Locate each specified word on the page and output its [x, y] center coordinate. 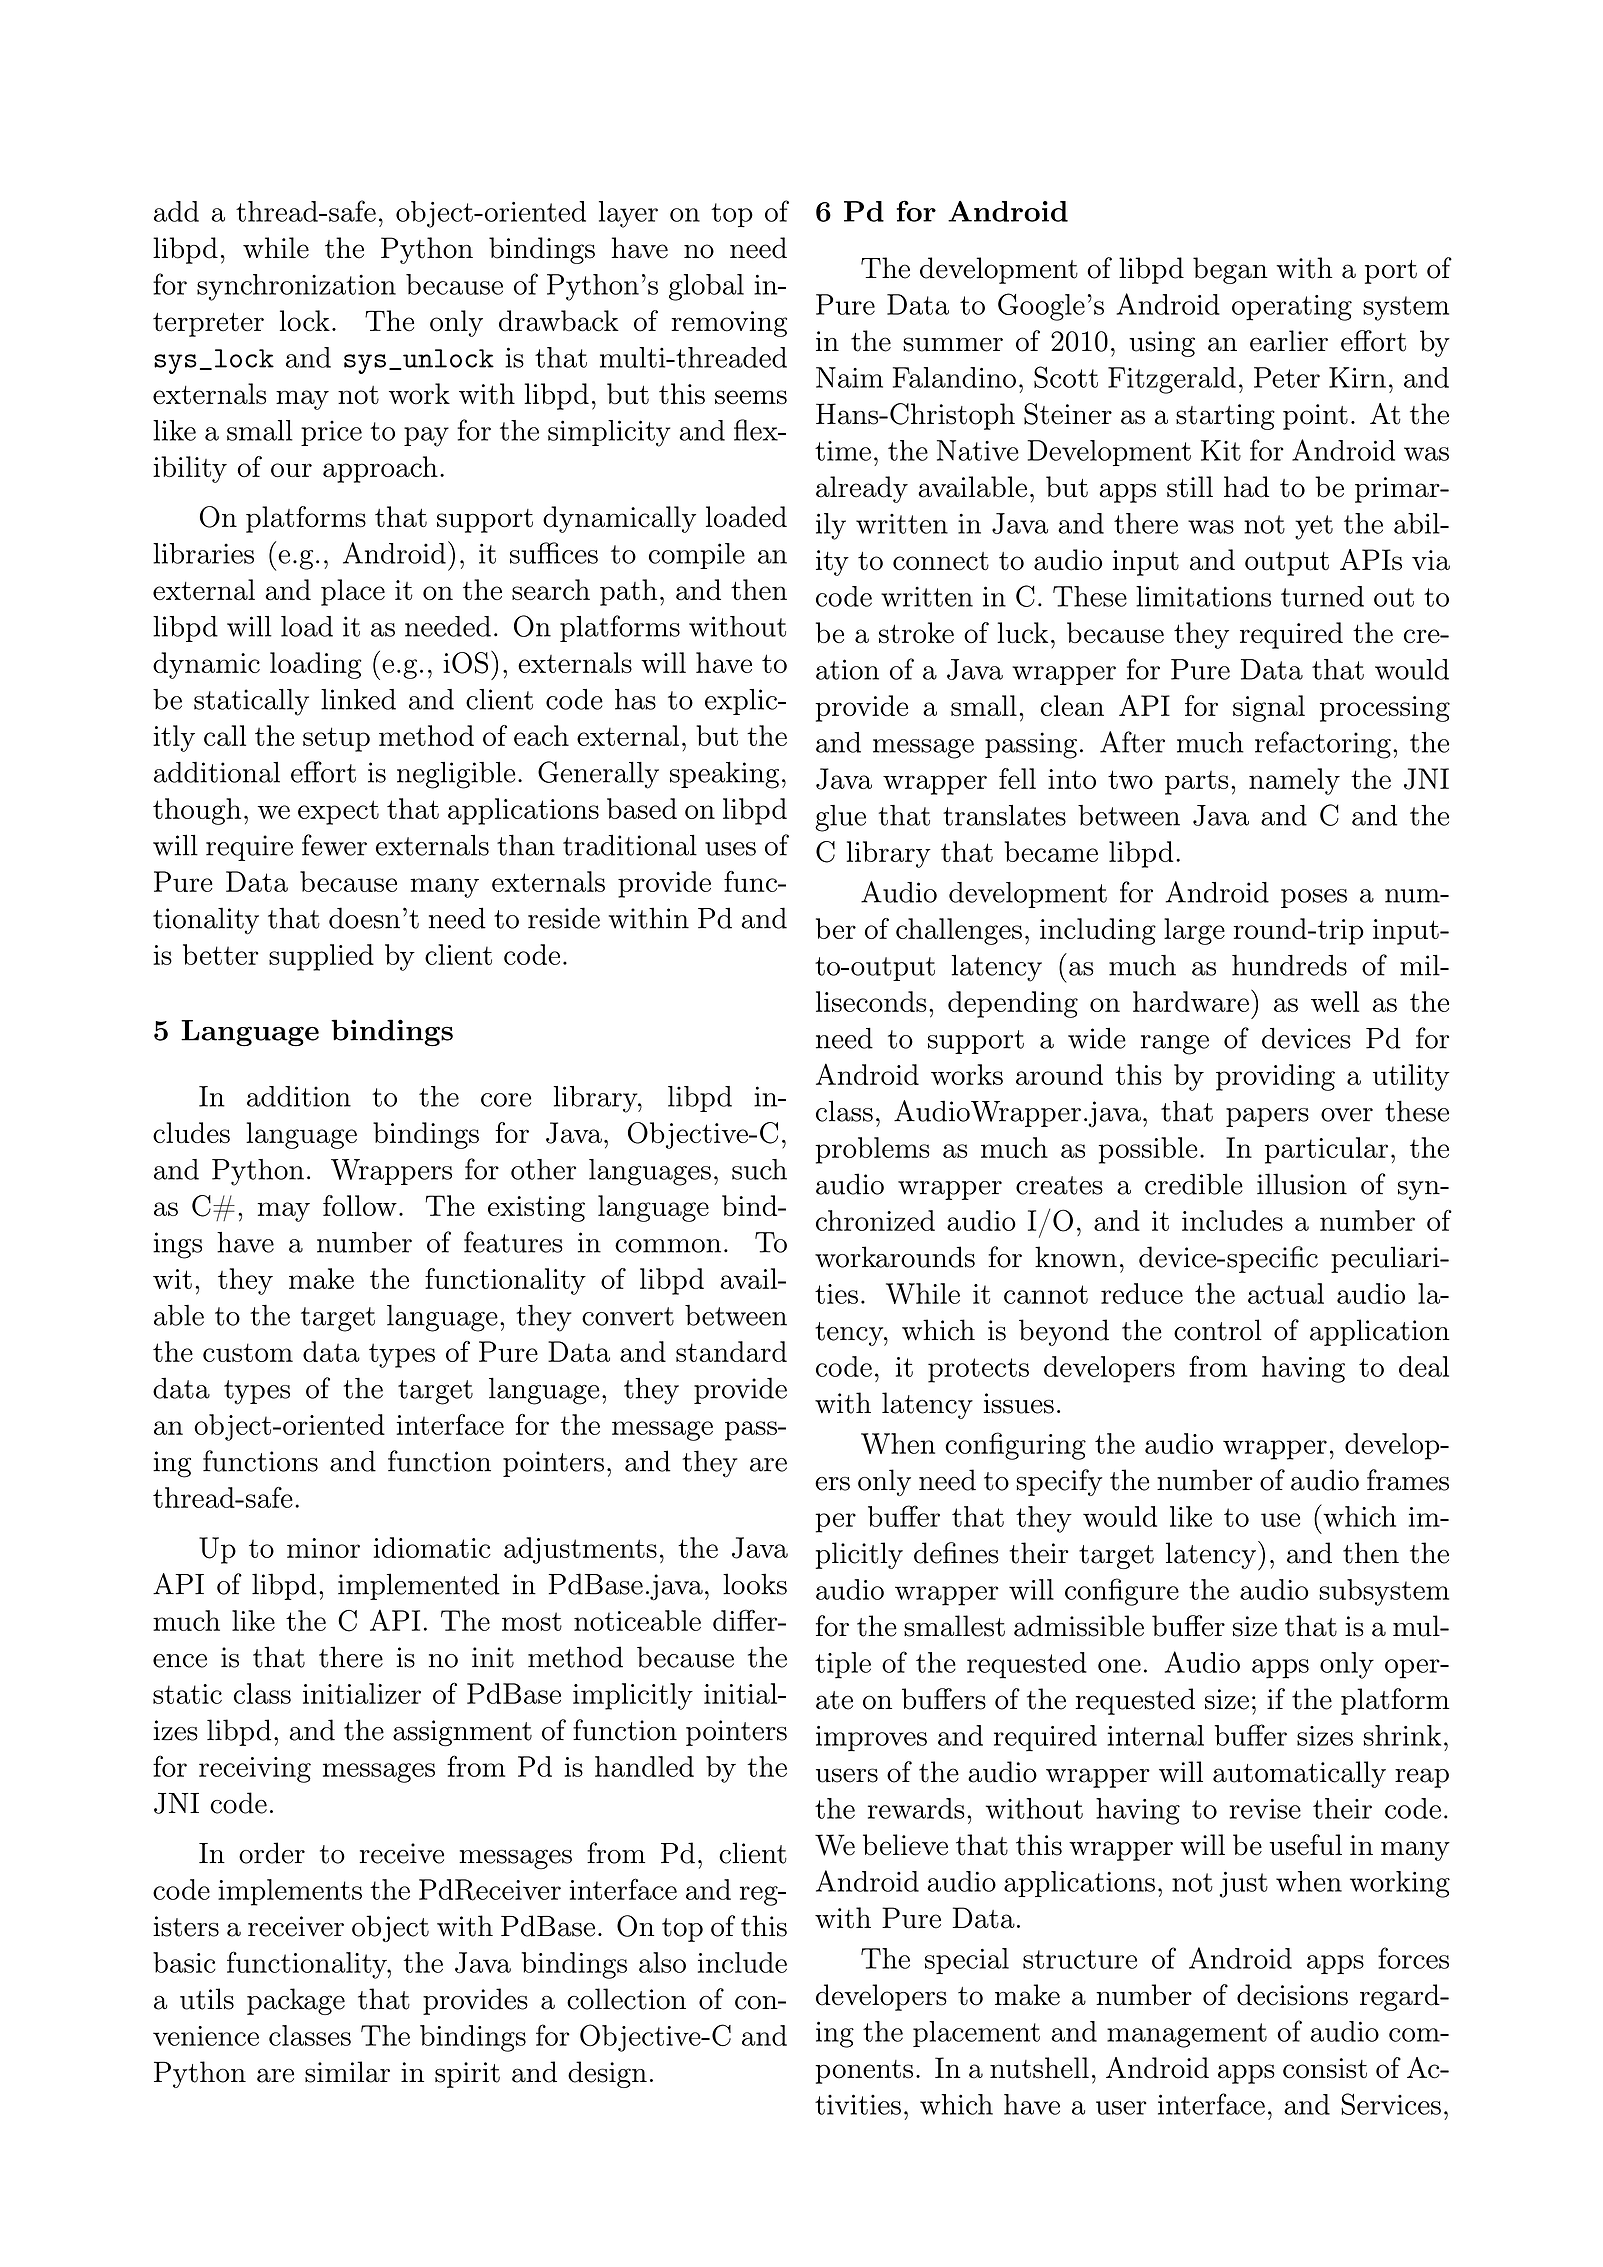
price [331, 433]
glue [840, 818]
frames [1408, 1480]
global [706, 287]
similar [347, 2072]
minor [323, 1548]
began [1230, 270]
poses [1314, 898]
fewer [334, 845]
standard [731, 1351]
